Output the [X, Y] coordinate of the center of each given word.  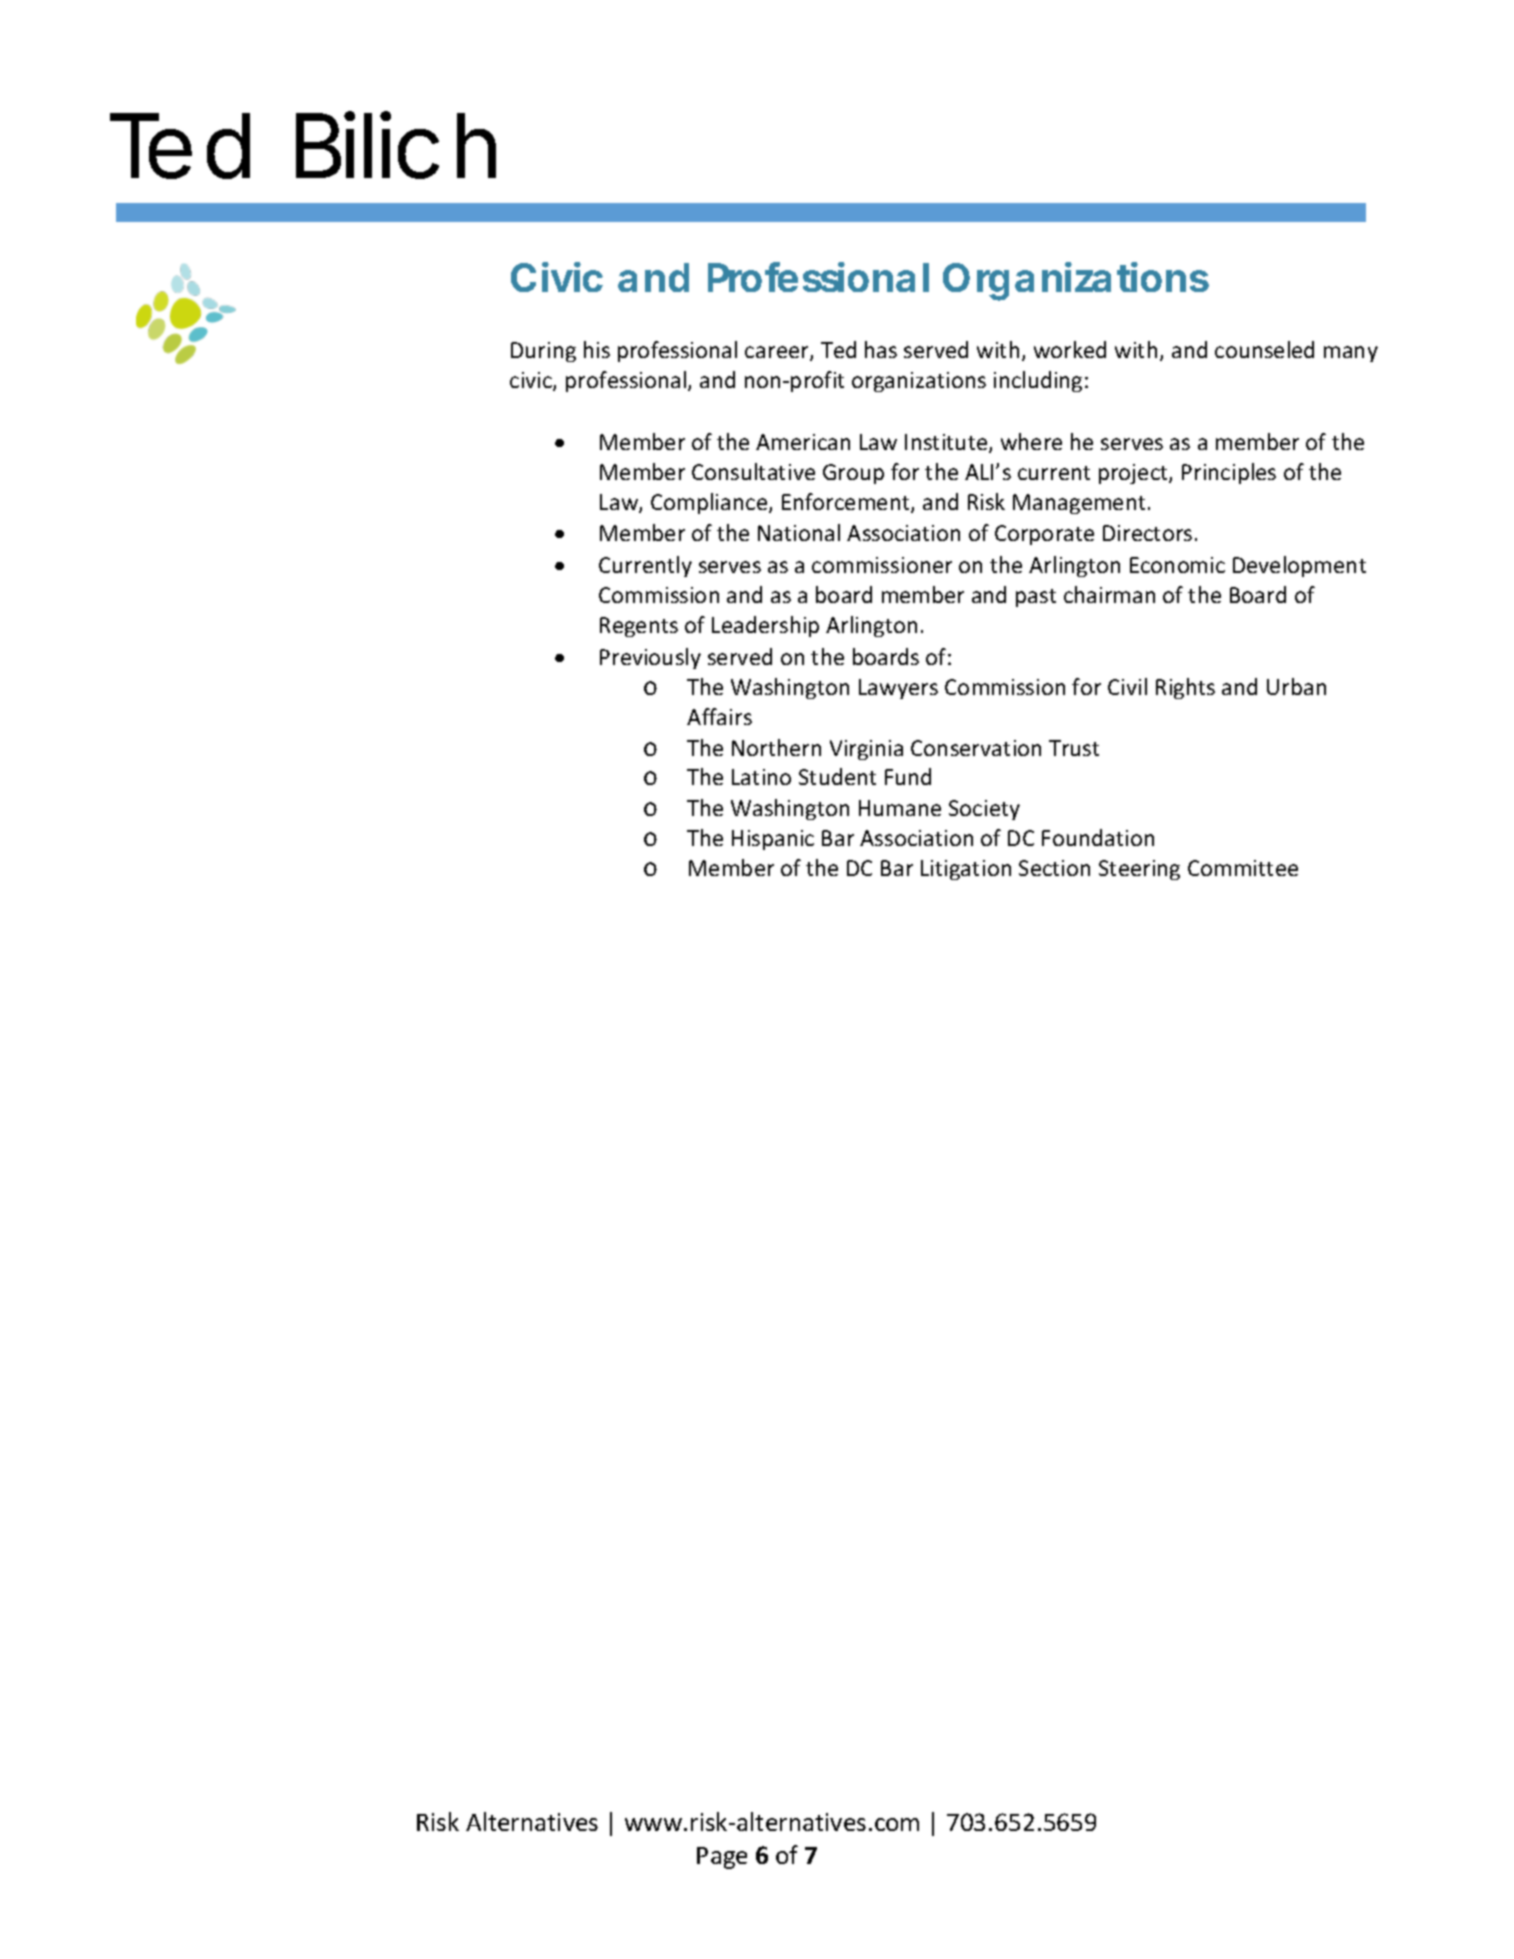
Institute [947, 443]
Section [1054, 868]
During [543, 352]
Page [722, 1858]
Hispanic [773, 840]
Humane [900, 808]
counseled [1264, 349]
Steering [1139, 870]
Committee [1243, 868]
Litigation [966, 870]
